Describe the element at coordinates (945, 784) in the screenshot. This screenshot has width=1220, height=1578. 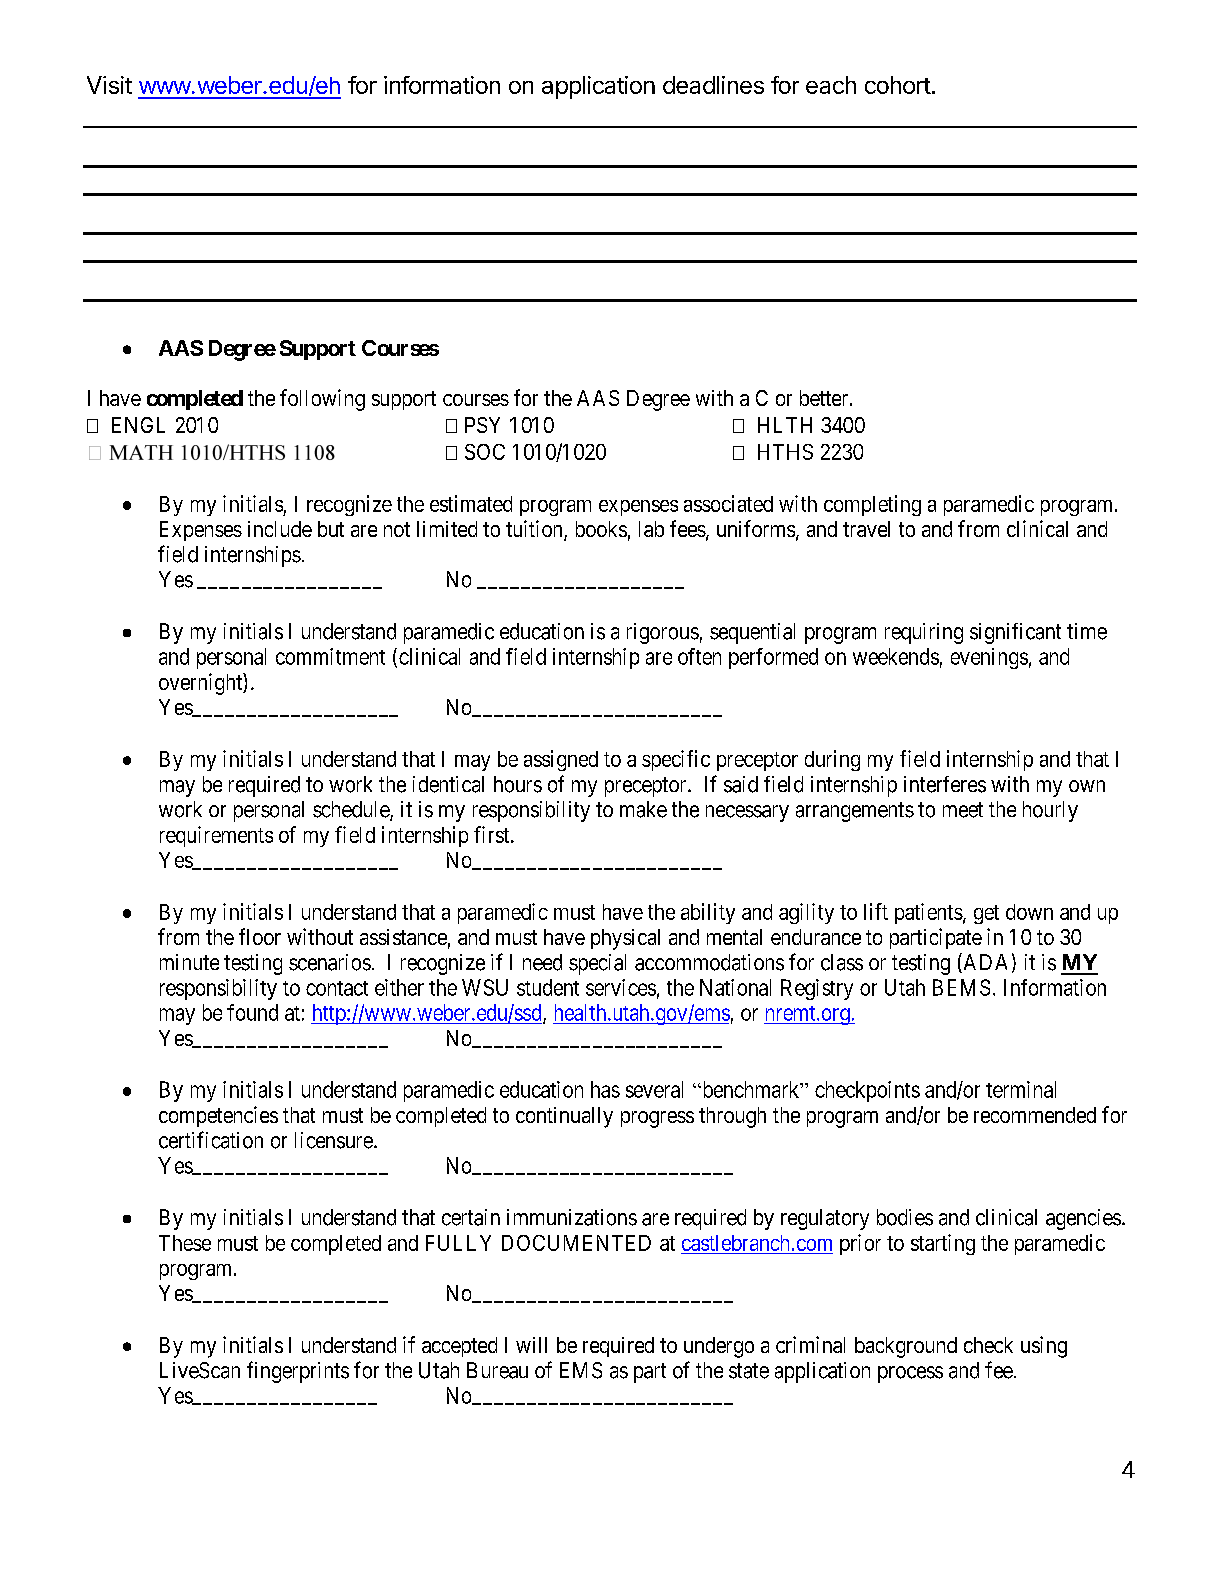
I see `interferes` at that location.
